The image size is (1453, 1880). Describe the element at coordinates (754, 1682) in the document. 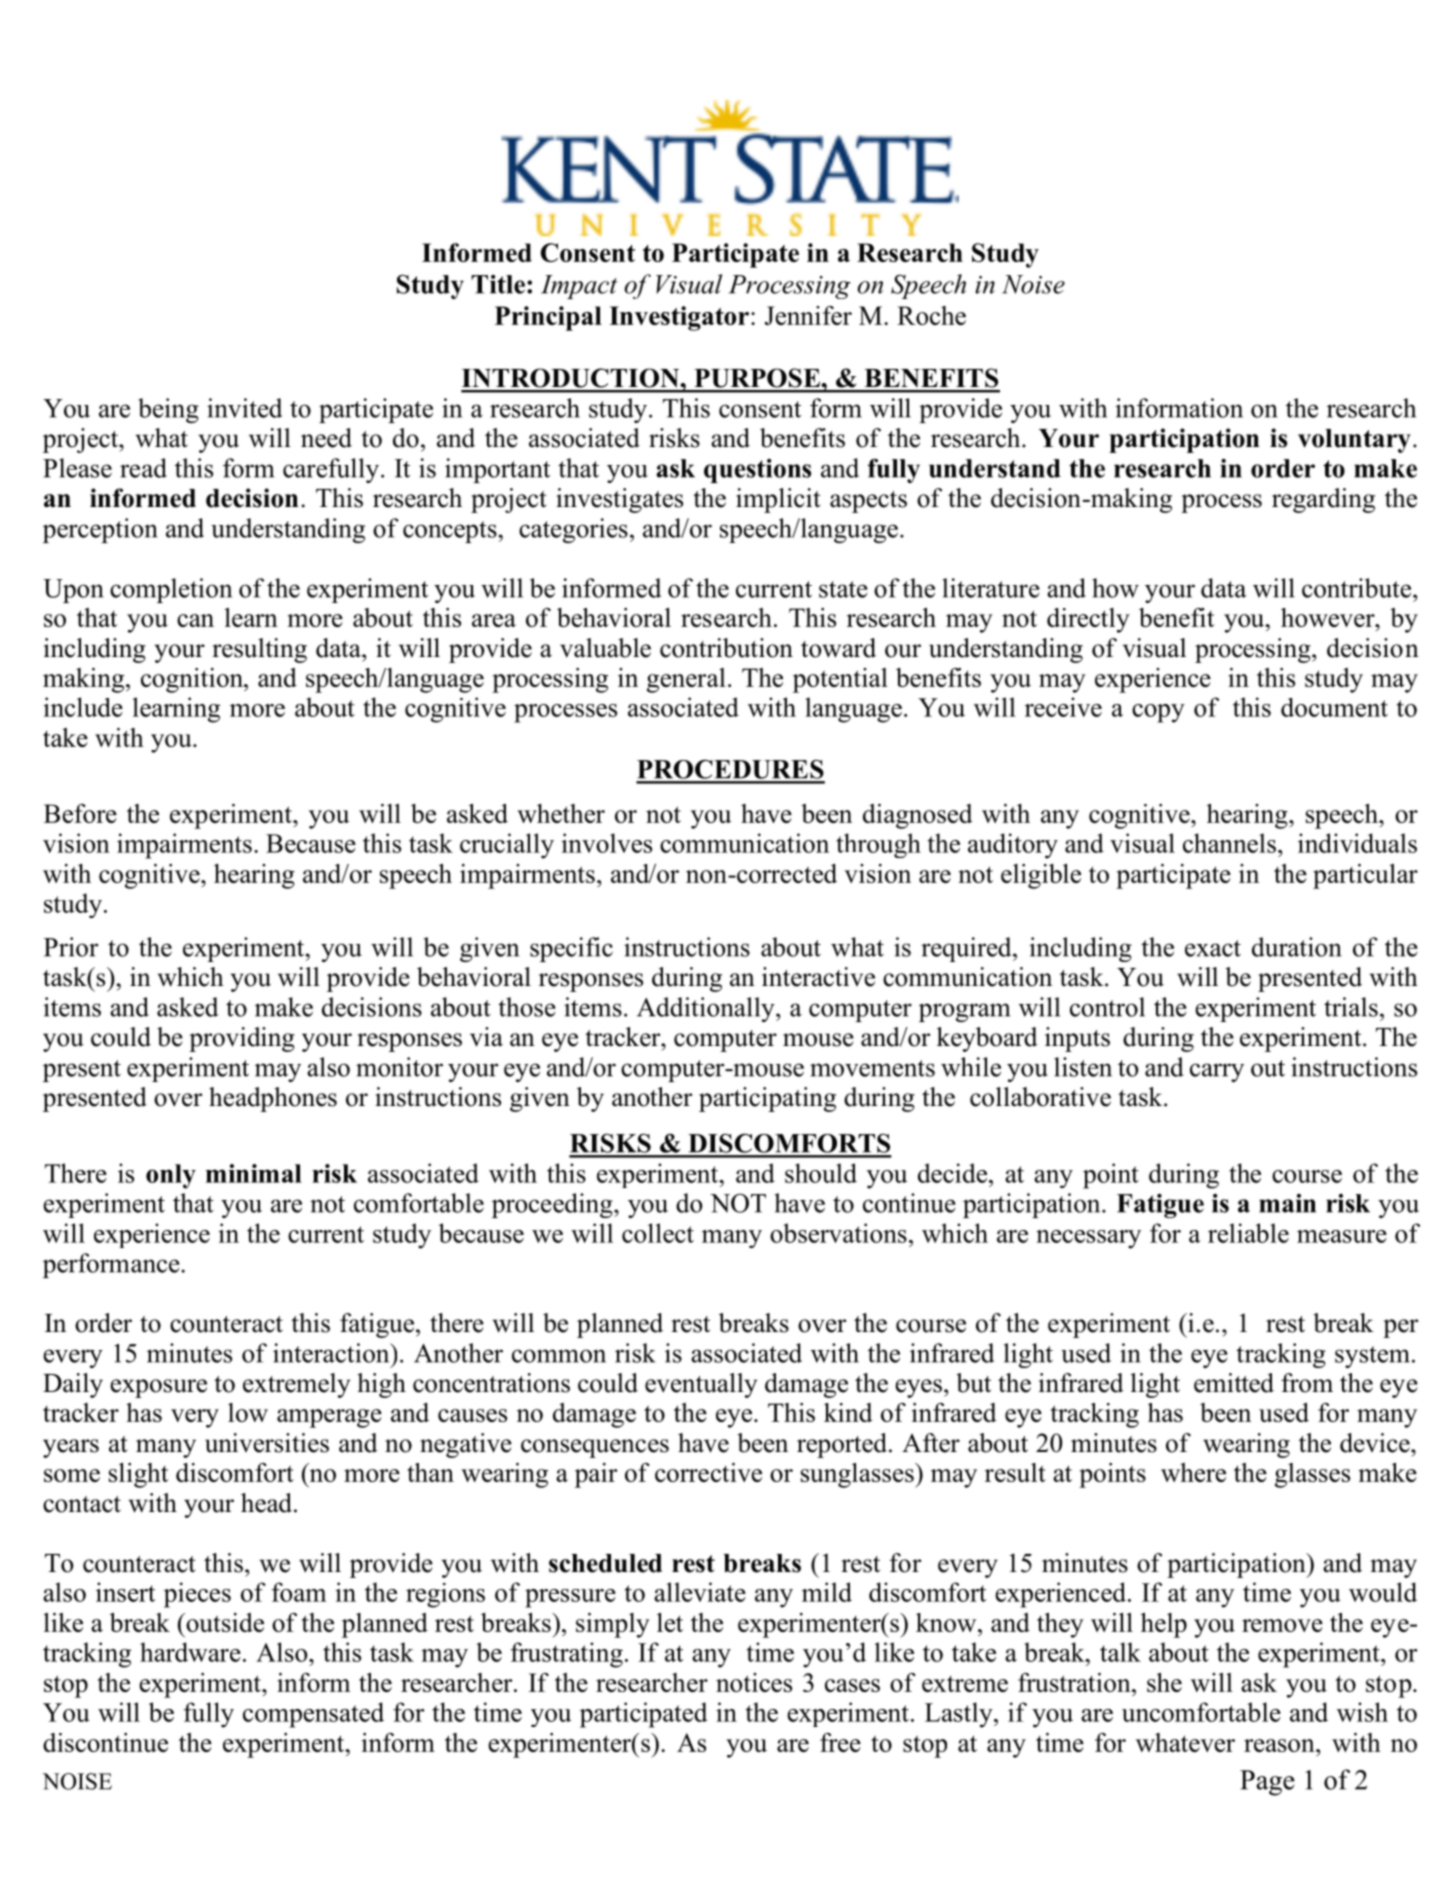

I see `notices` at that location.
